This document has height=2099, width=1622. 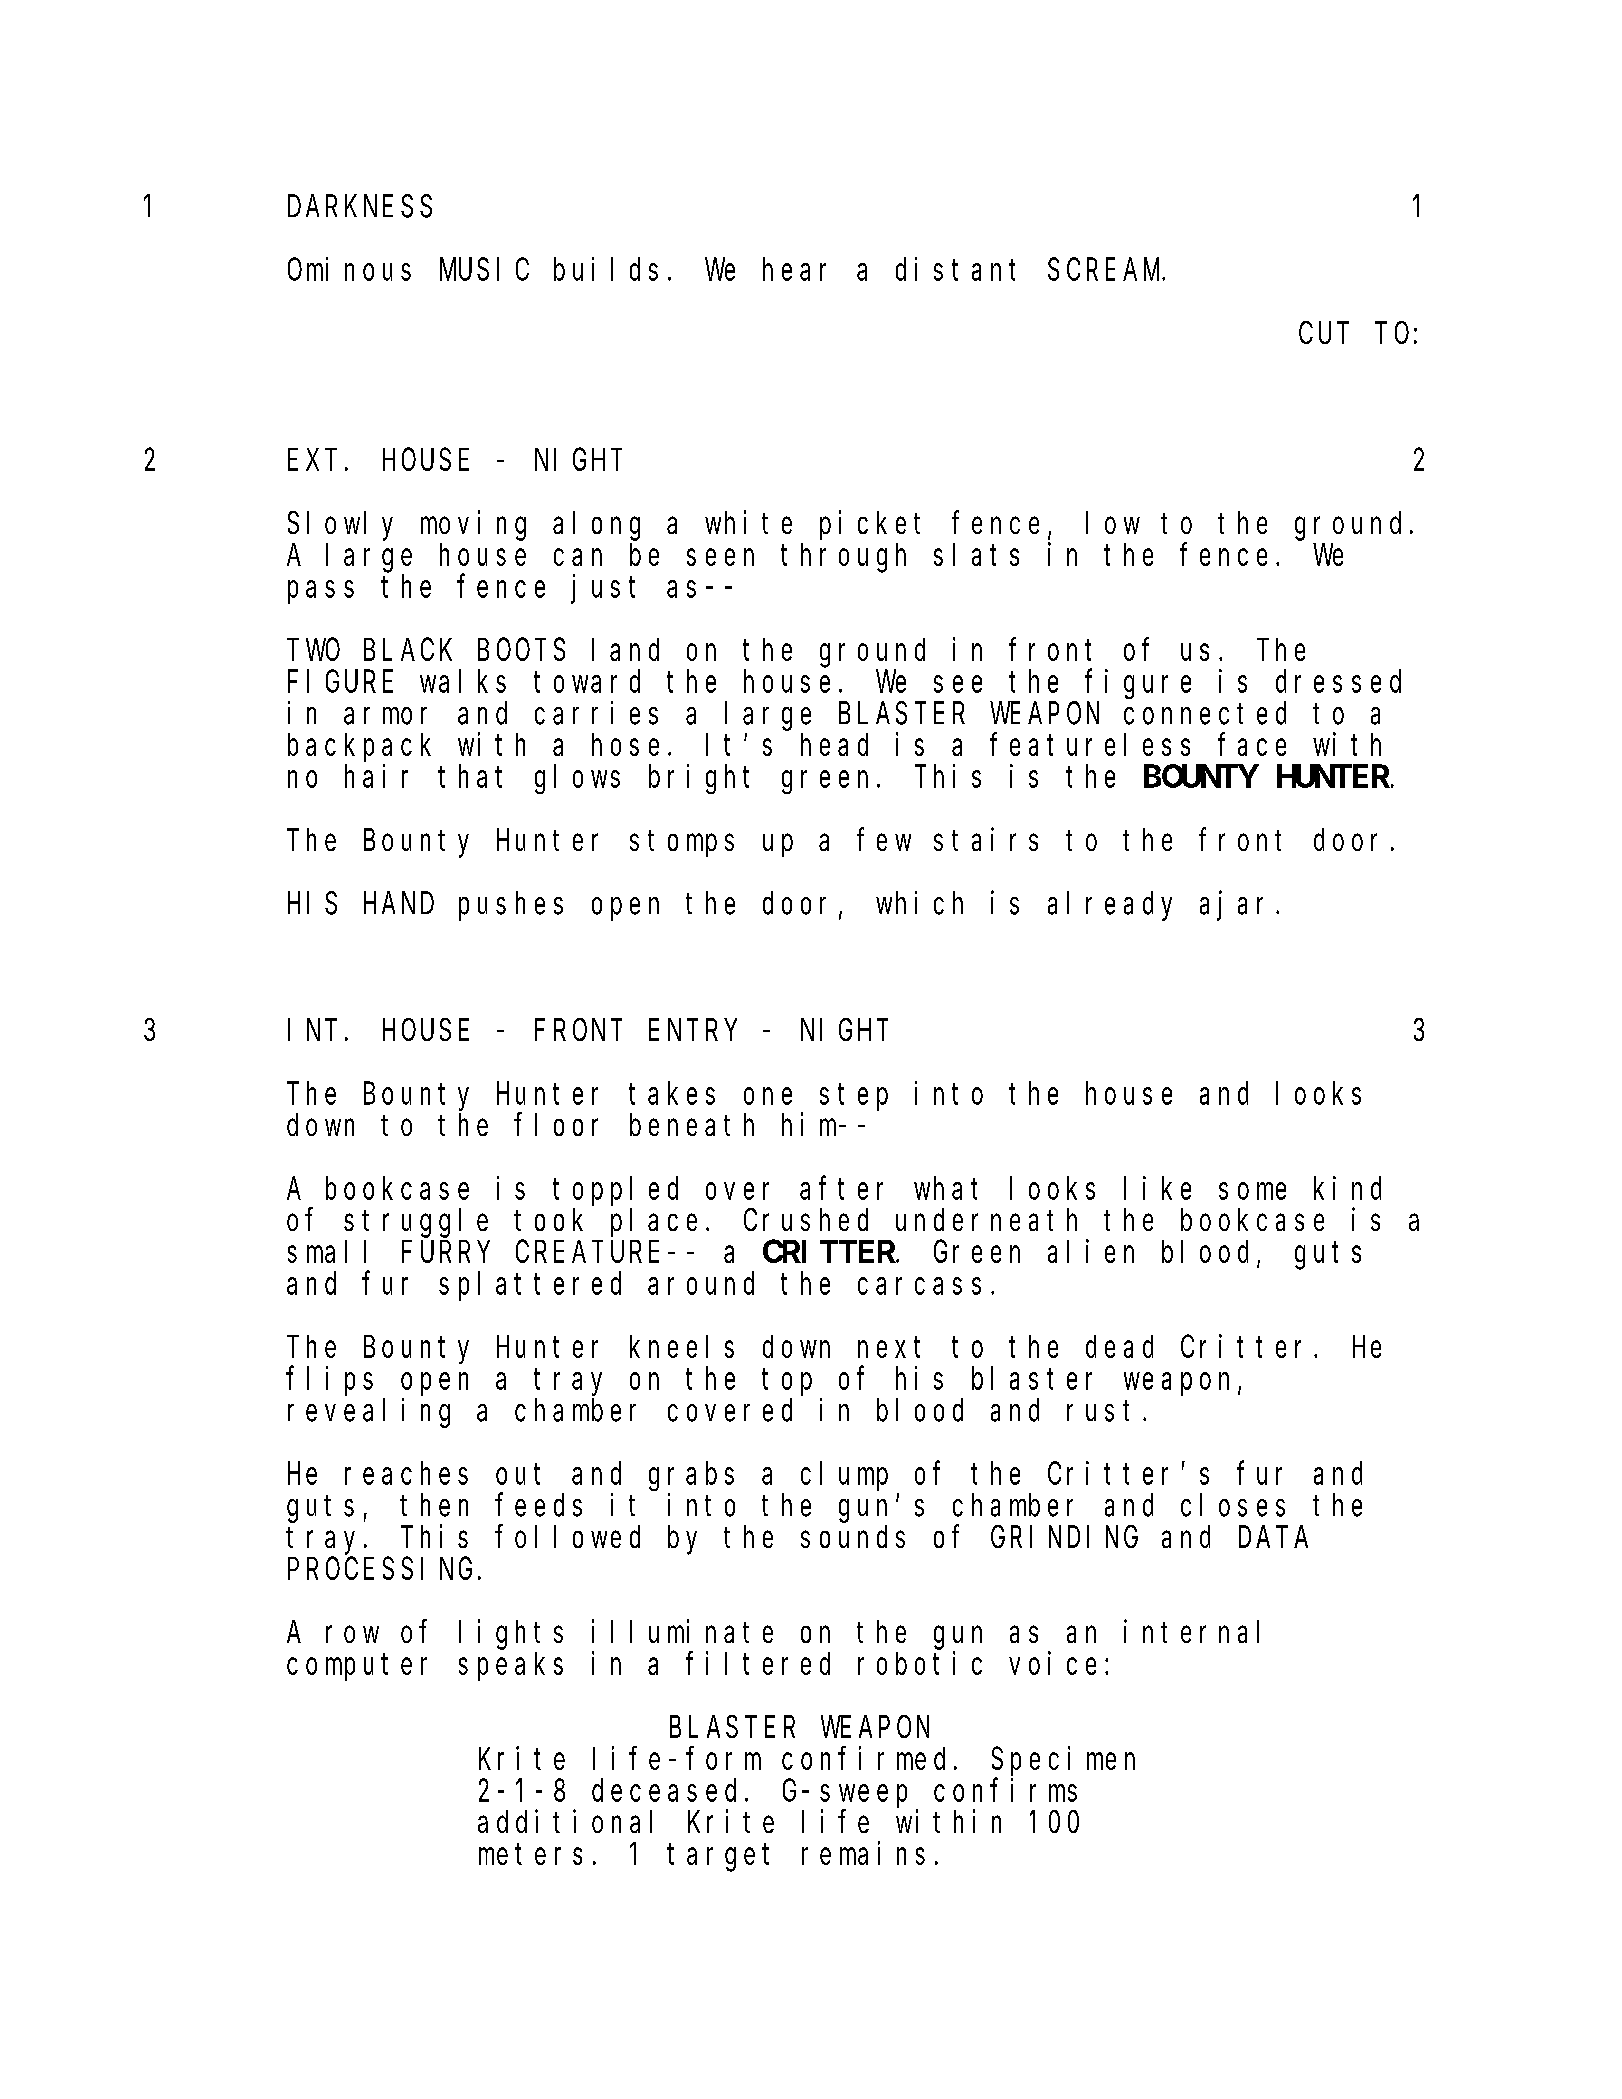 I want to click on HAND, so click(x=399, y=904).
